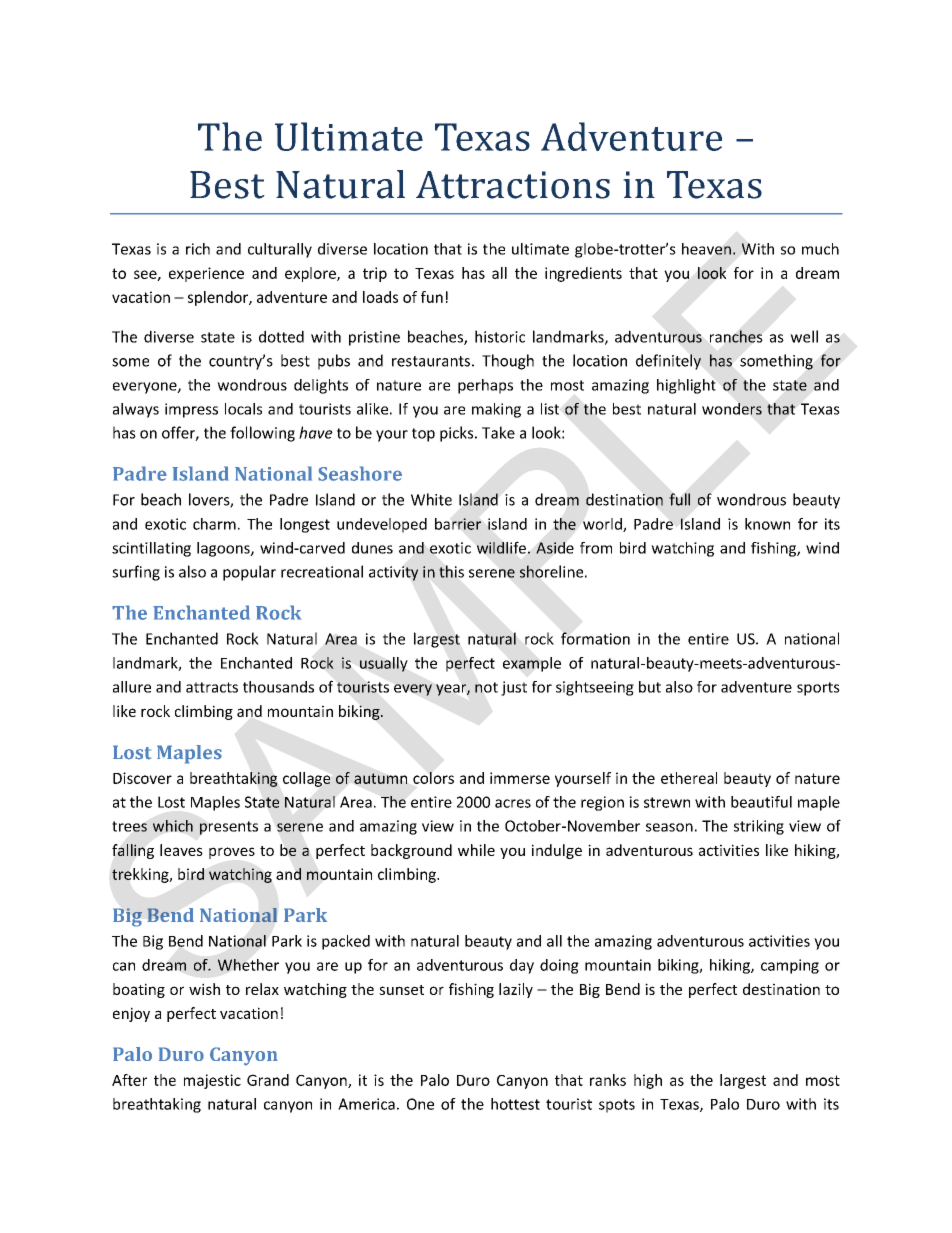 This screenshot has width=952, height=1233. I want to click on attracts, so click(212, 687).
